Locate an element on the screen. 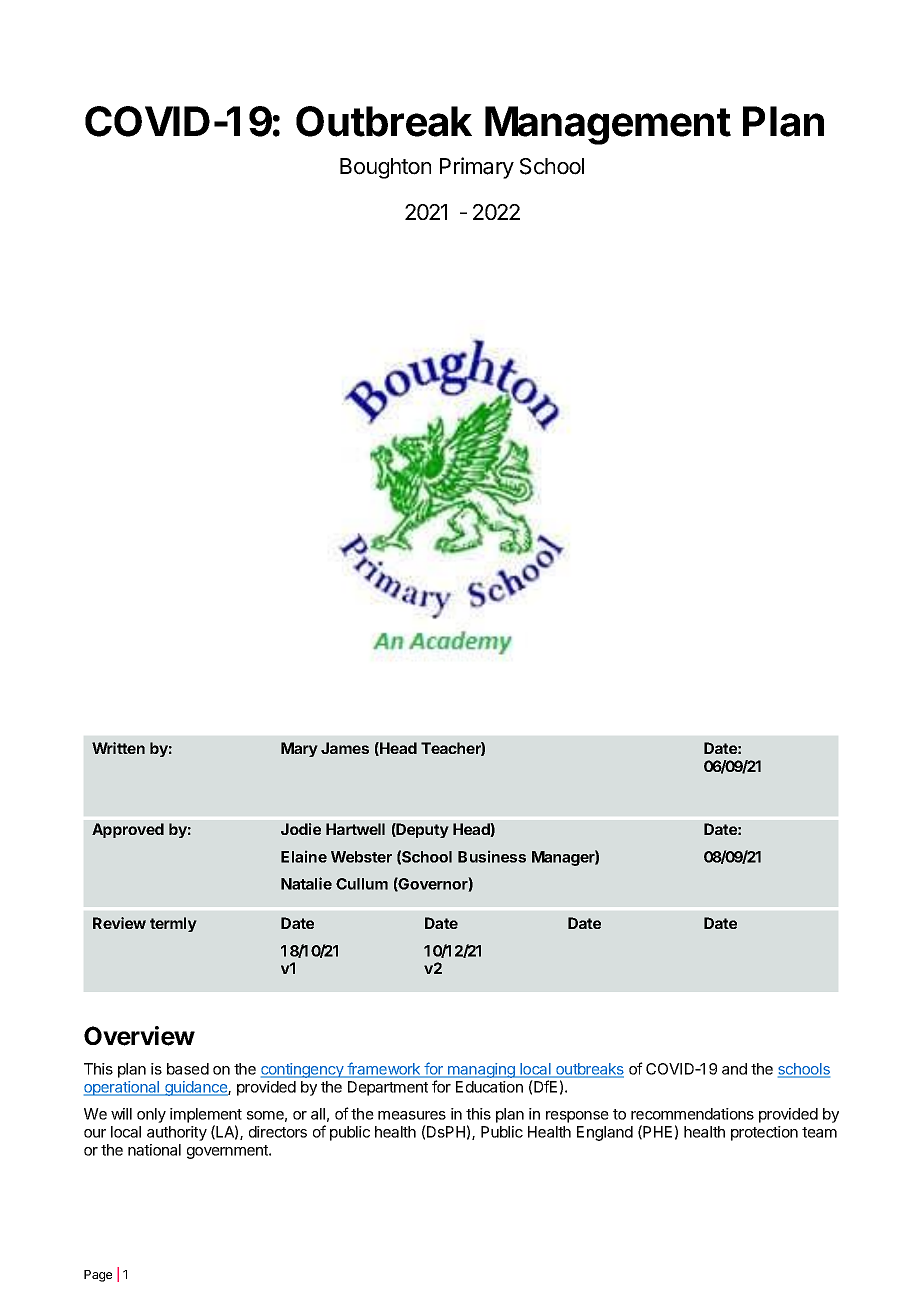 The width and height of the screenshot is (924, 1309). measures is located at coordinates (412, 1115).
